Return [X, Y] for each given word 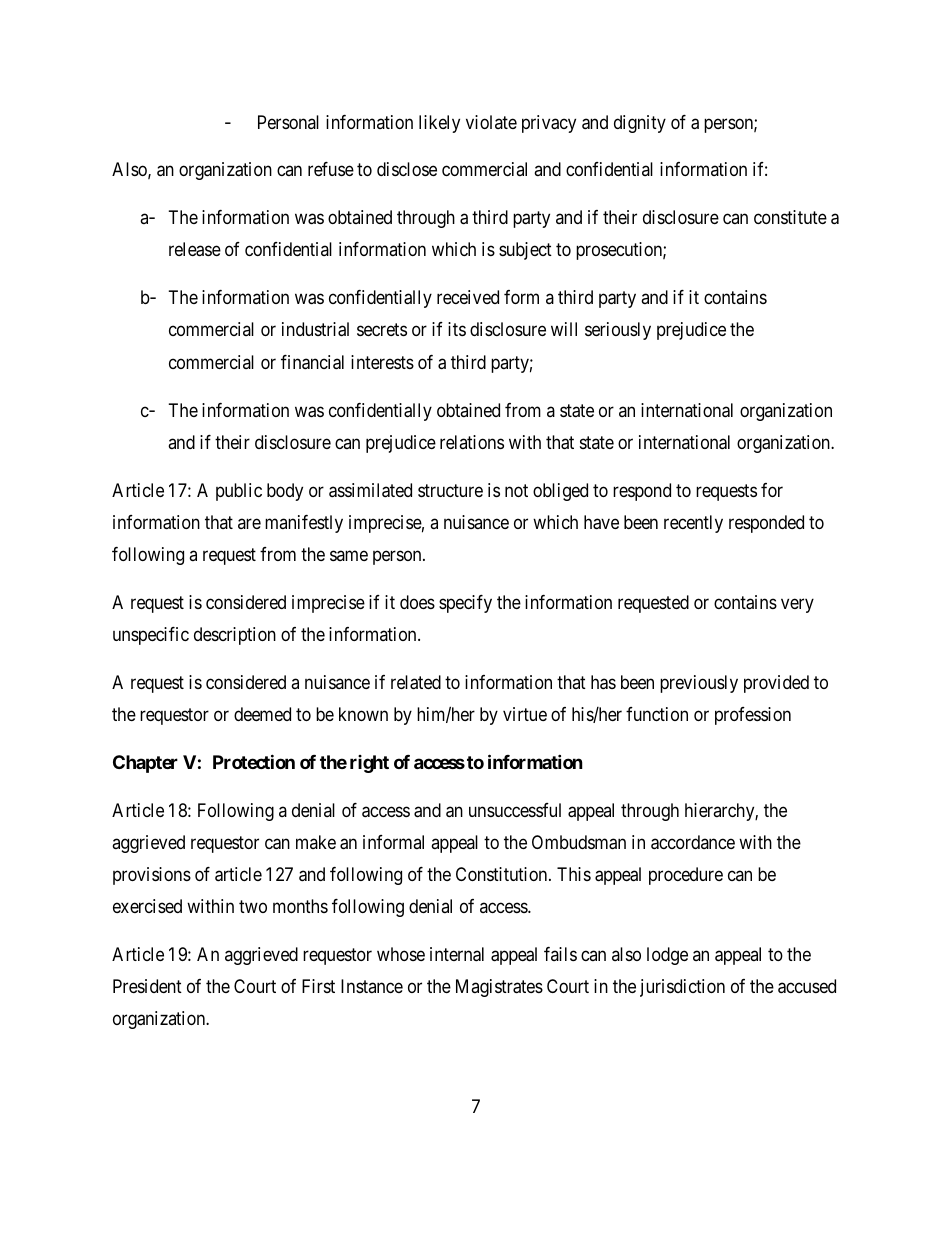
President [147, 986]
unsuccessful [515, 810]
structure [450, 490]
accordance [693, 842]
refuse [331, 169]
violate [491, 122]
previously [699, 684]
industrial [315, 329]
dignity [640, 124]
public [239, 492]
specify [465, 604]
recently [693, 524]
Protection [254, 761]
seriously [618, 331]
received [468, 297]
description [235, 636]
